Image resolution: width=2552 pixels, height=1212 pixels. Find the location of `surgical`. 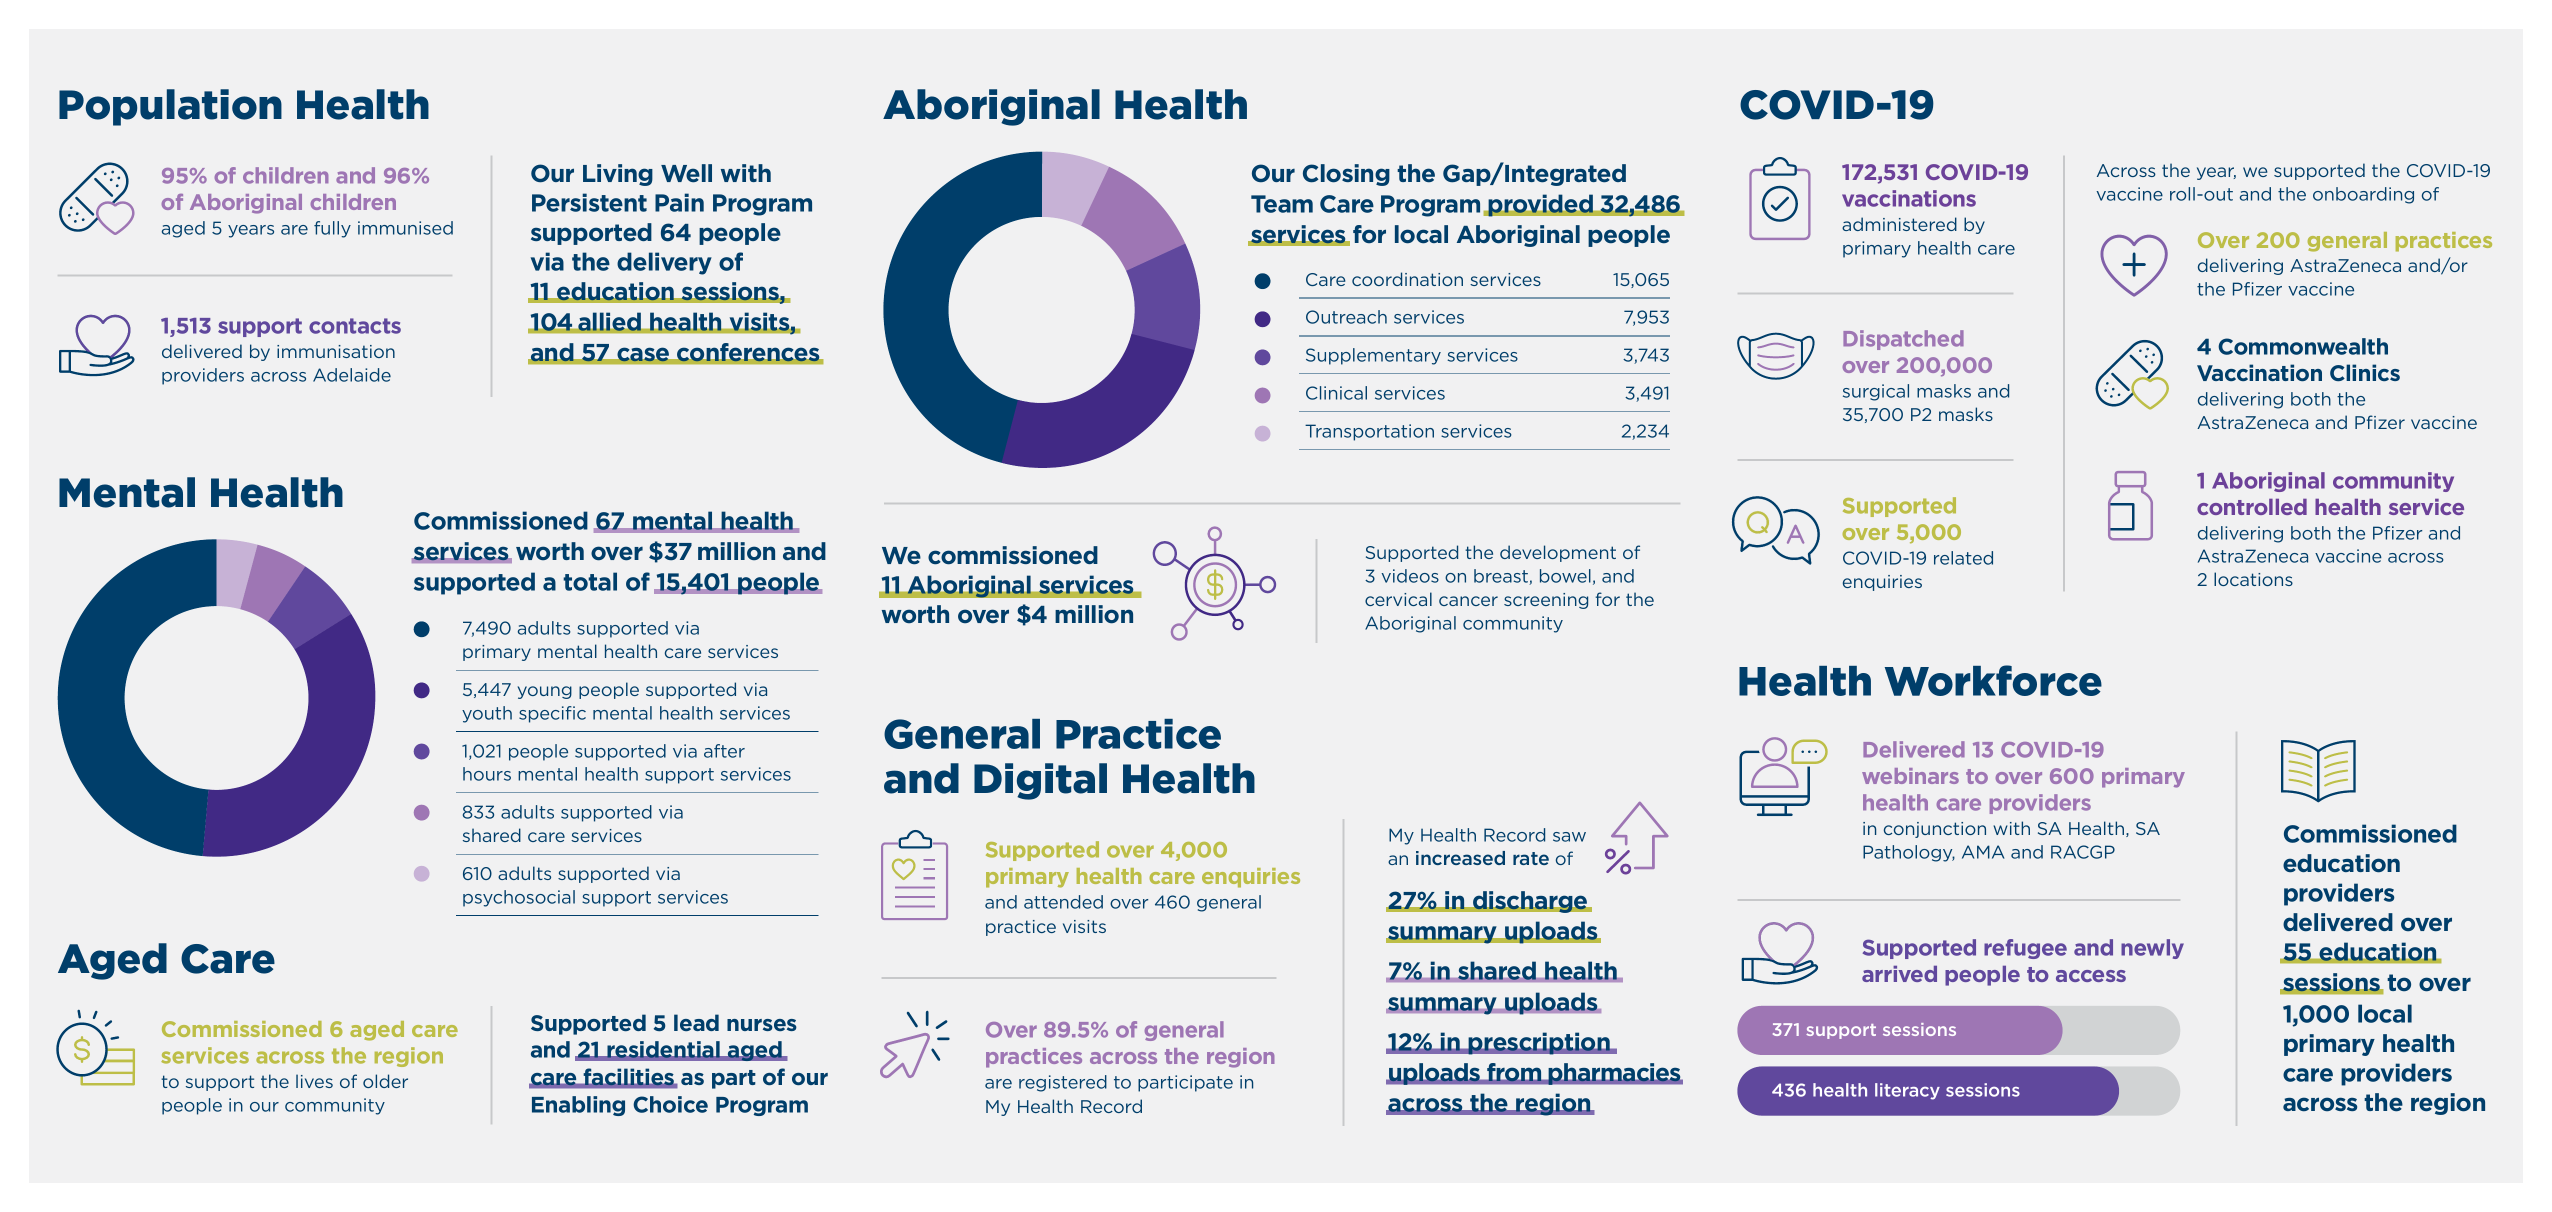

surgical is located at coordinates (1876, 392).
